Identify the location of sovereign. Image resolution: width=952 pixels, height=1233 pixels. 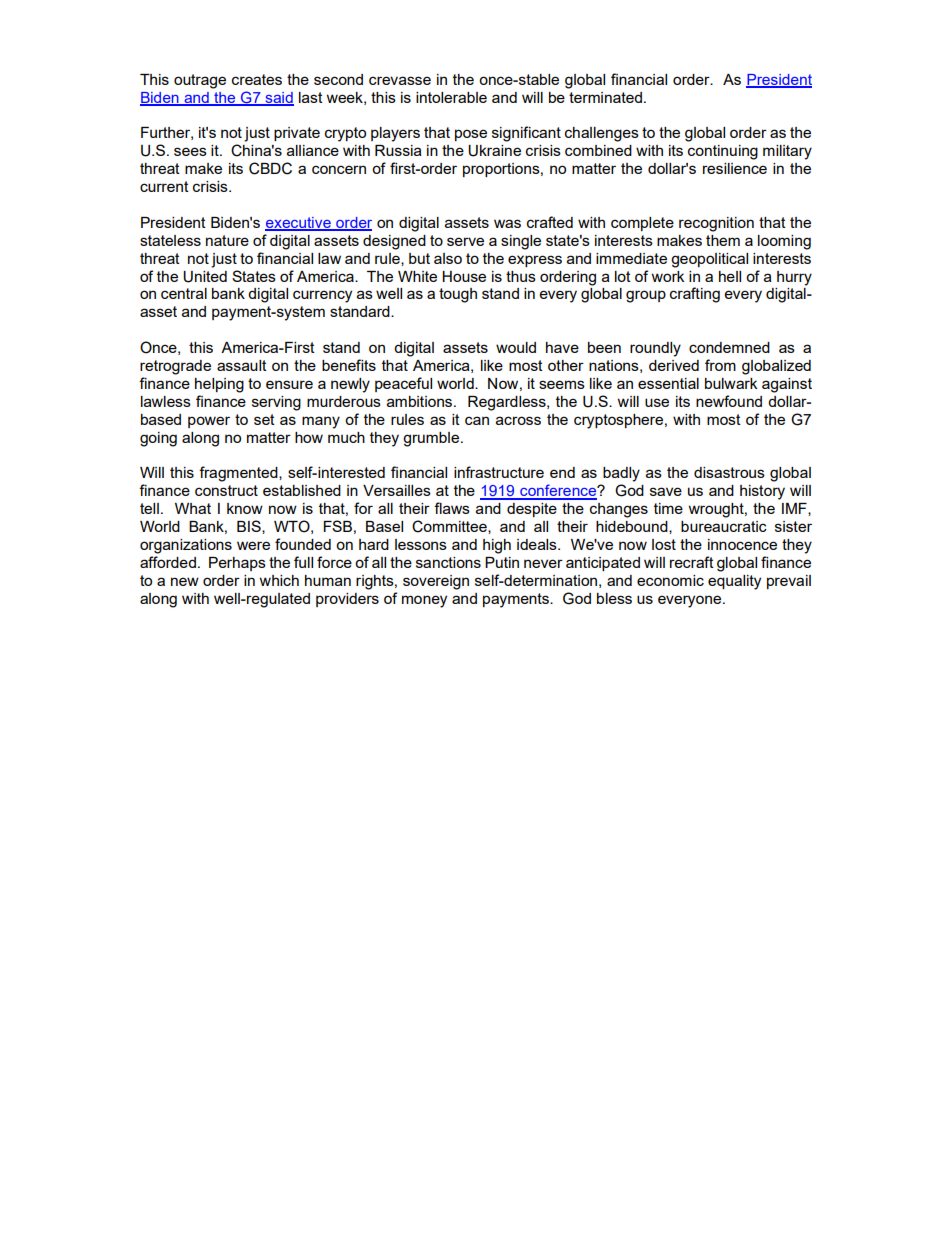
(436, 582).
